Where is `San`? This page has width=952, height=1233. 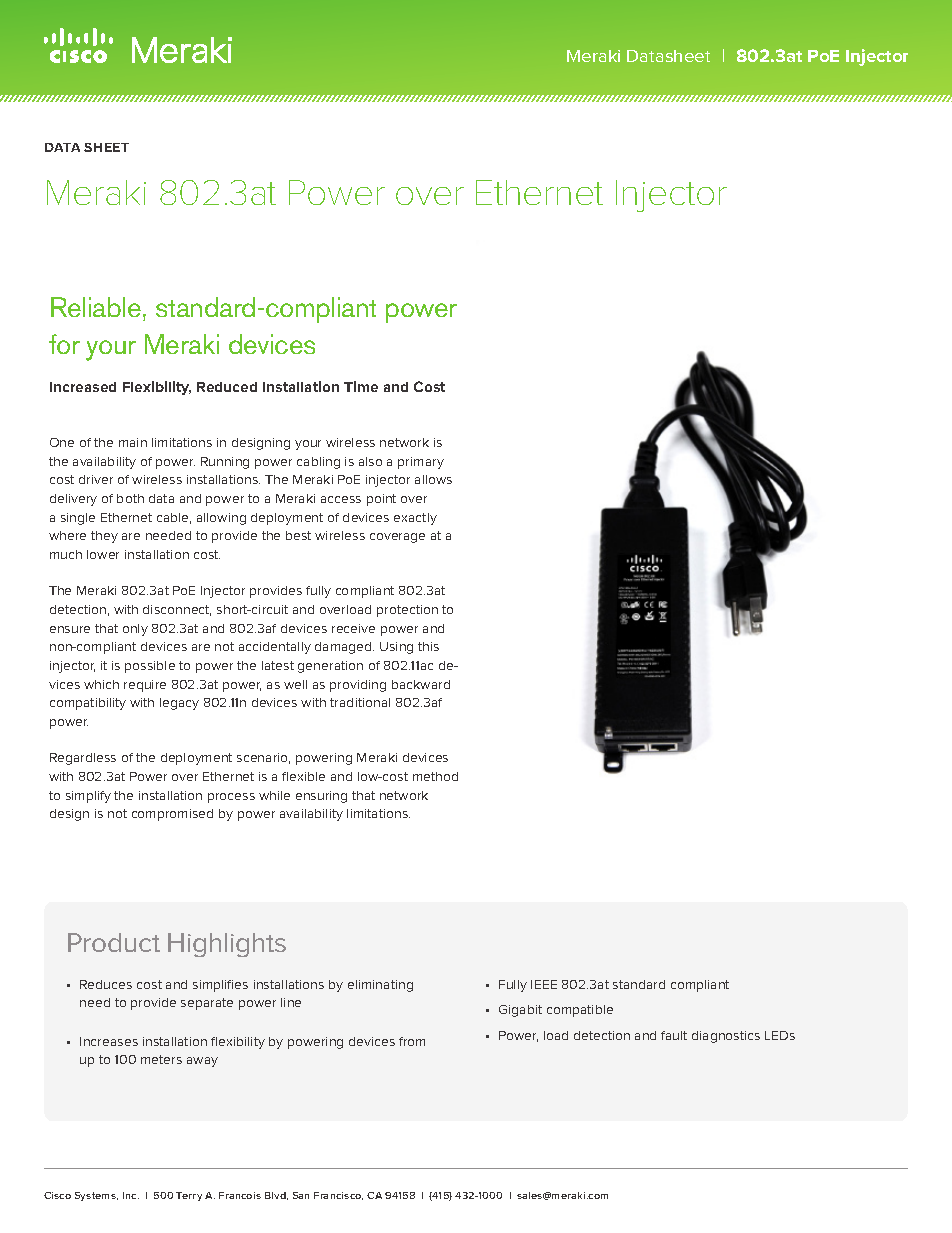
San is located at coordinates (301, 1195).
